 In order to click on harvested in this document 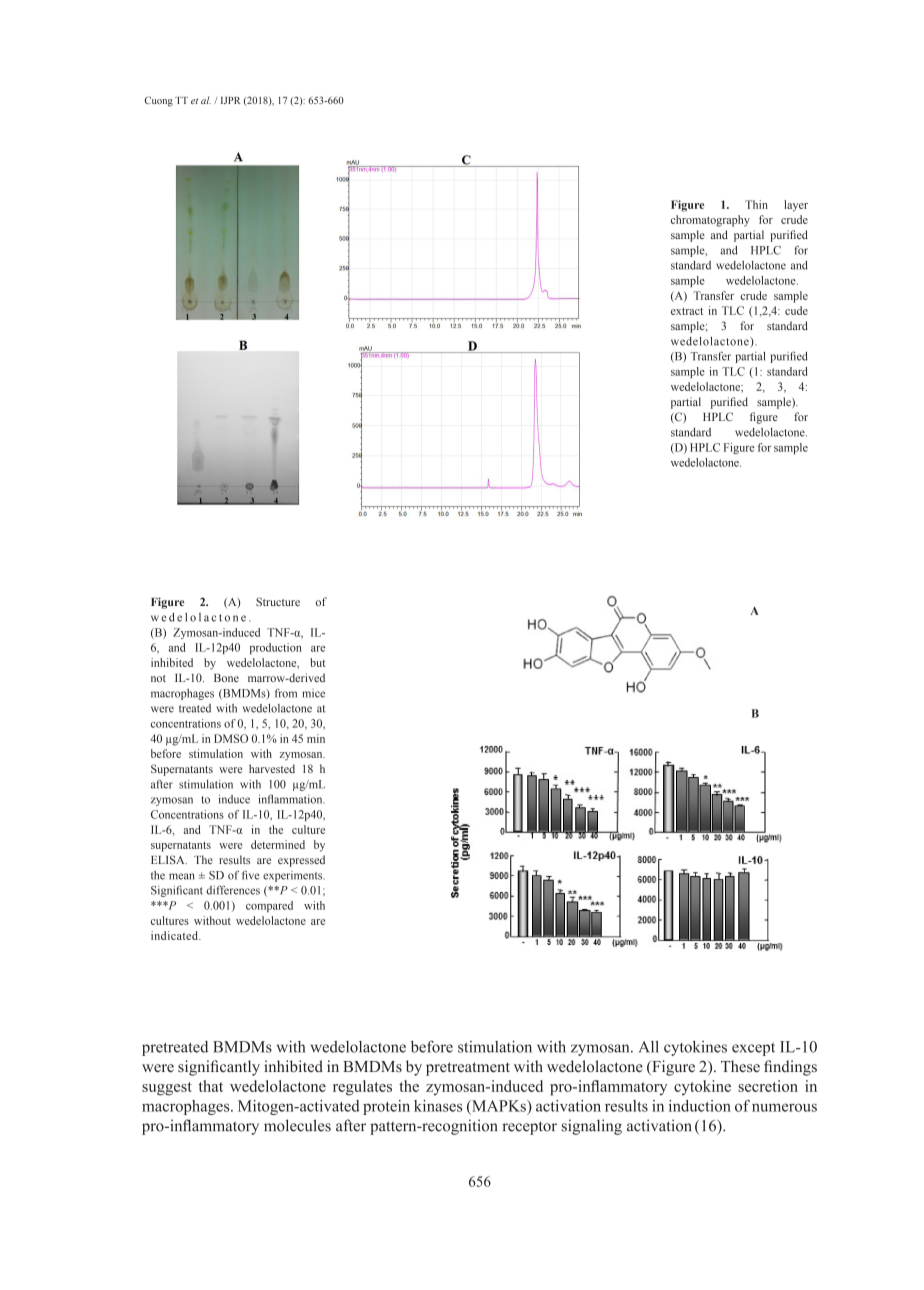, I will do `click(272, 768)`.
